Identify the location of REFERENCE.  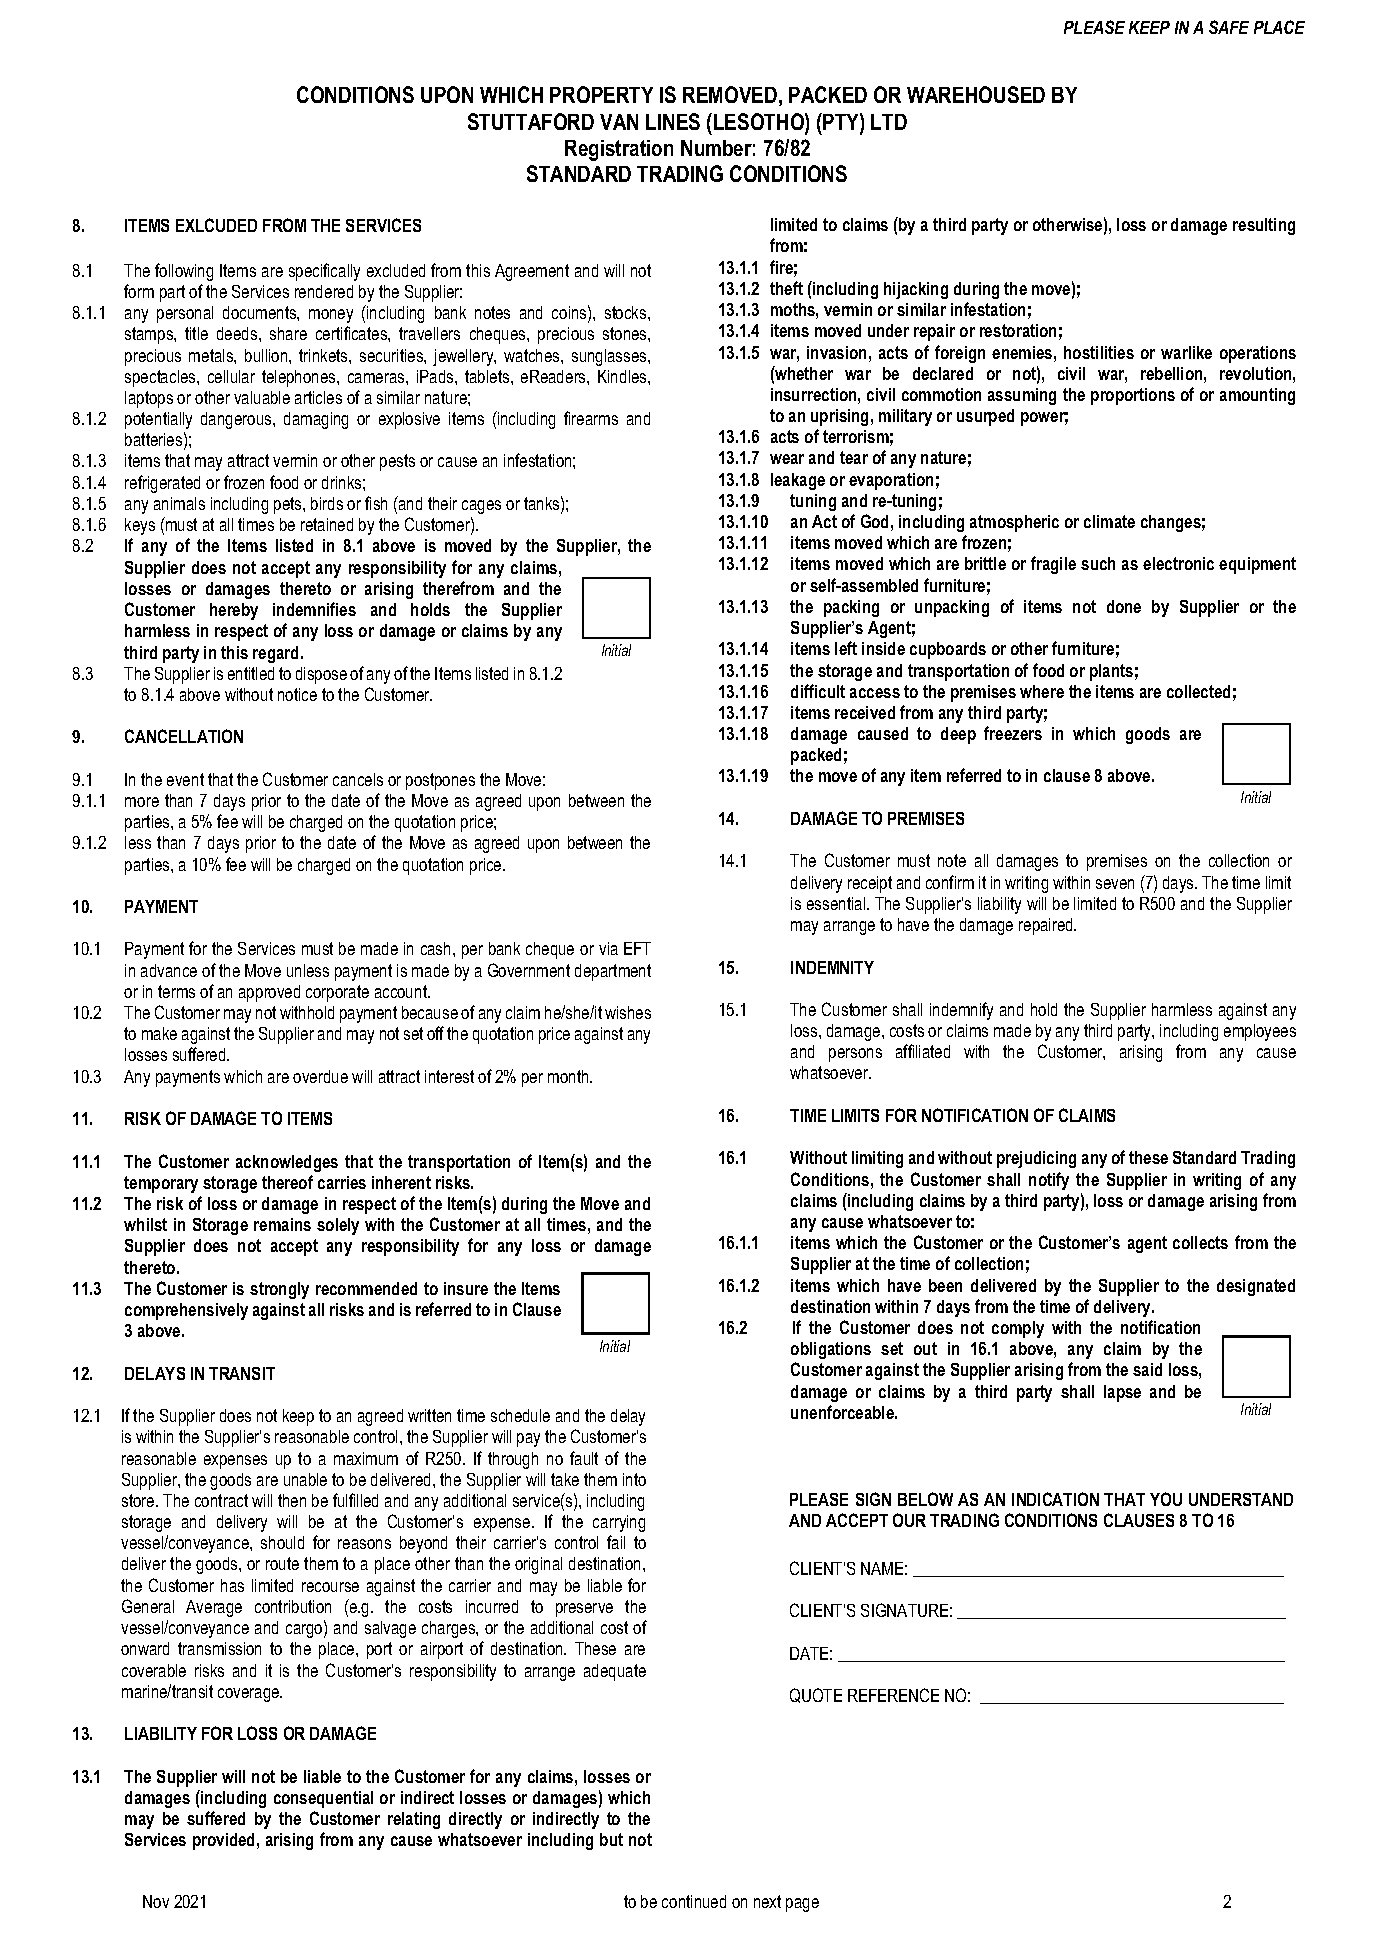
(893, 1695).
